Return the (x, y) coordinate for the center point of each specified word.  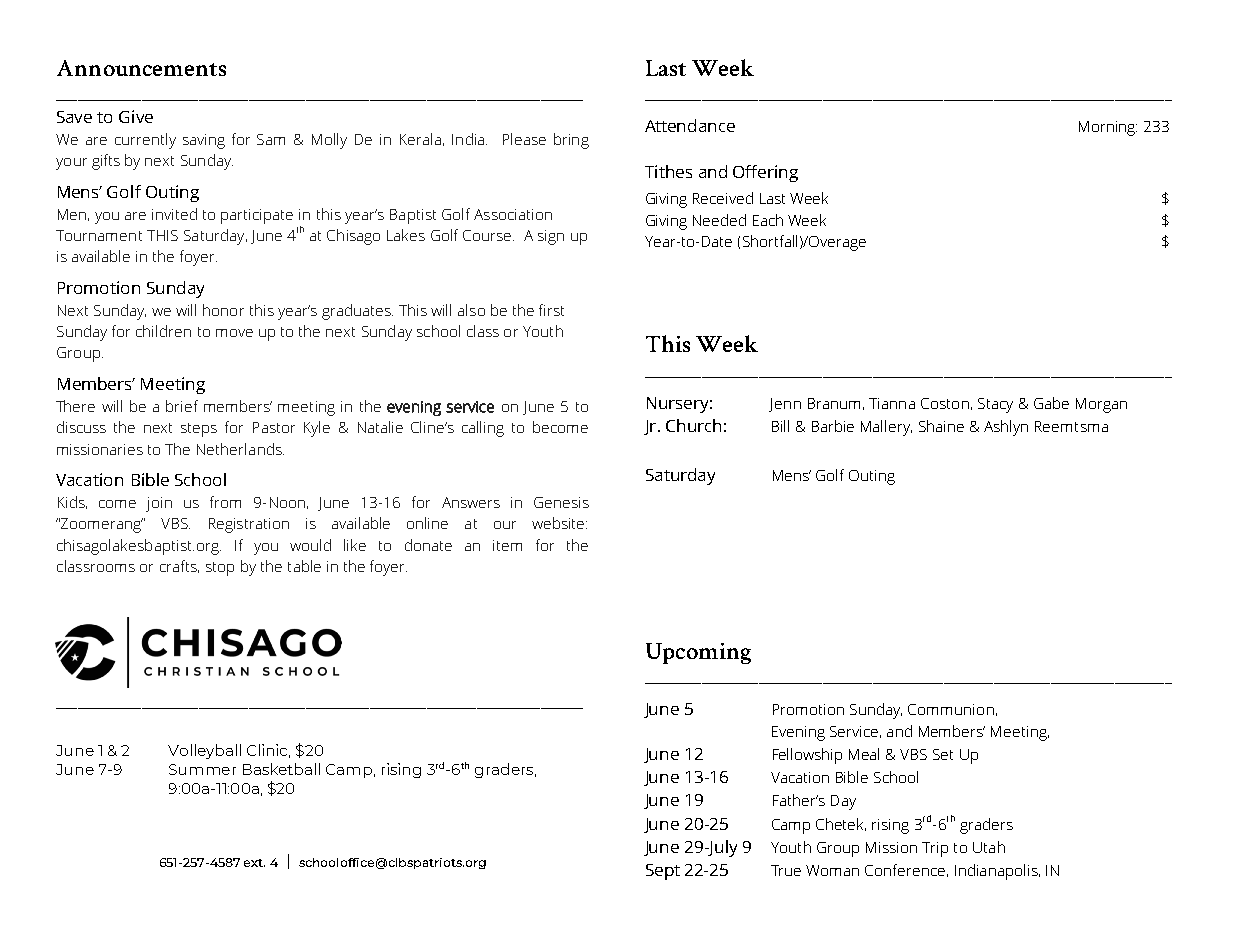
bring (571, 141)
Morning (1108, 128)
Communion (951, 709)
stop (220, 569)
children (163, 331)
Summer (202, 769)
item (507, 545)
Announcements (141, 68)
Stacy (995, 405)
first (551, 310)
